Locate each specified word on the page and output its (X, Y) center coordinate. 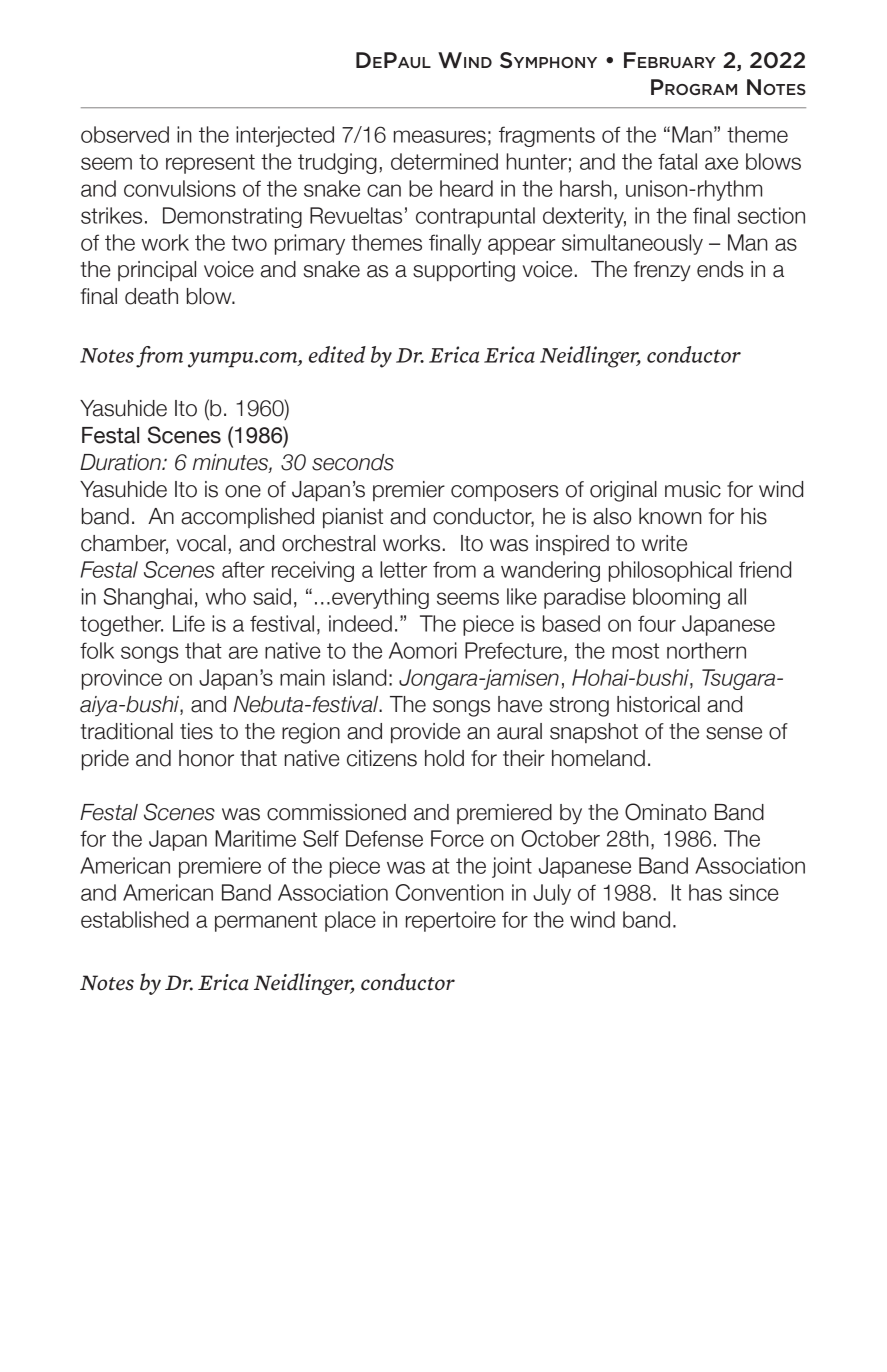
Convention (450, 892)
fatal (677, 161)
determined (444, 161)
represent (210, 164)
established (135, 919)
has (705, 892)
